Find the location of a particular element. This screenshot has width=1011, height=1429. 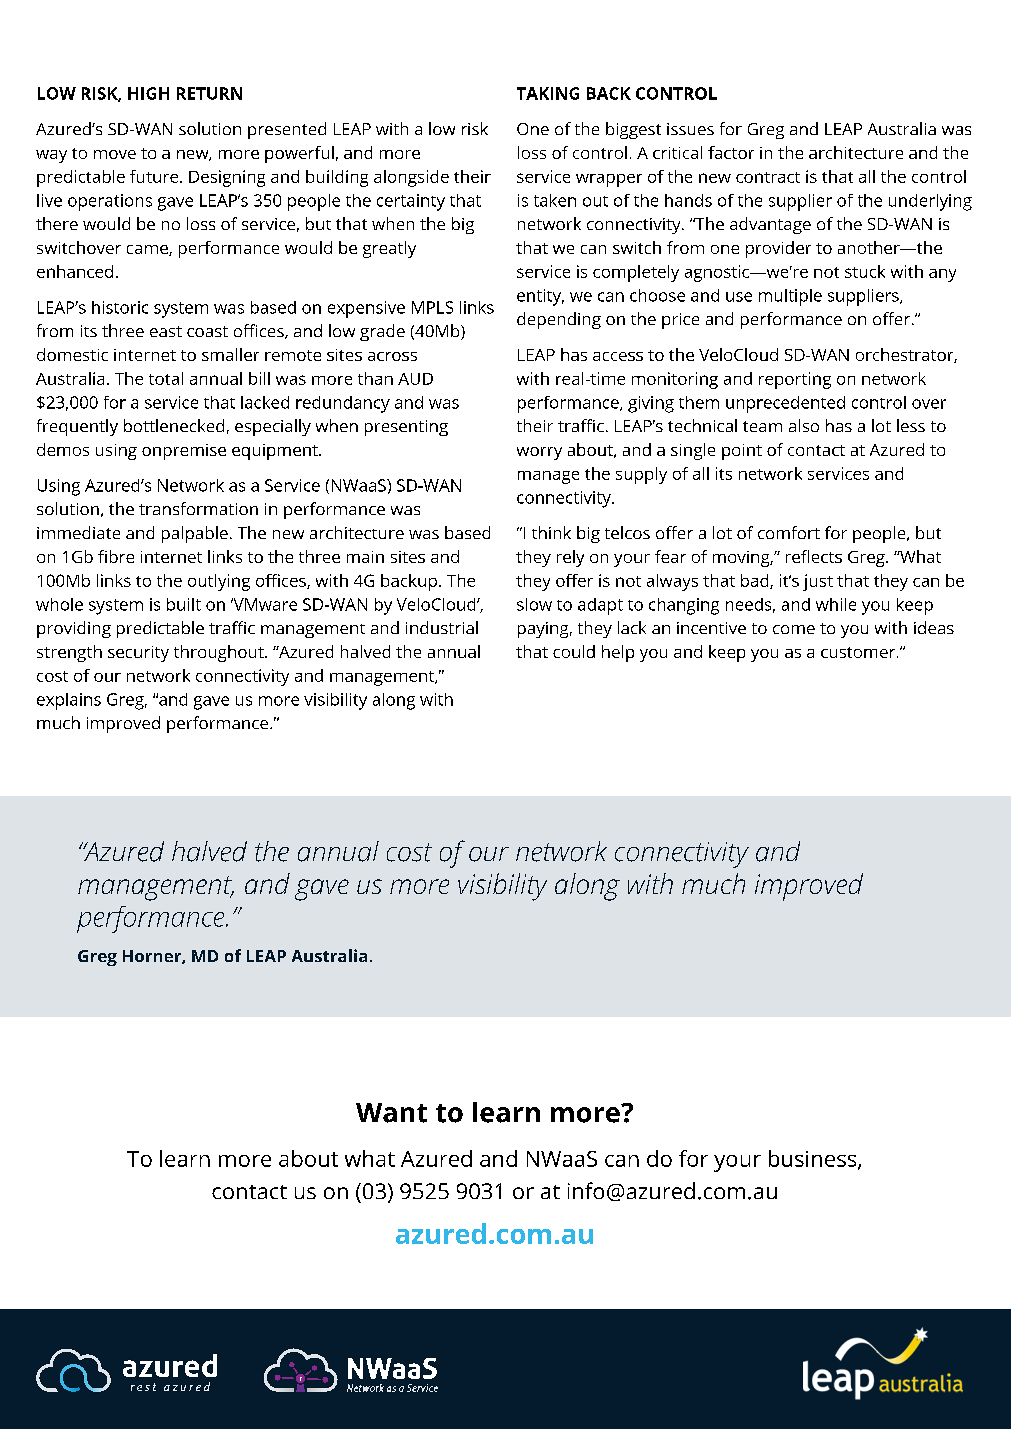

customer is located at coordinates (859, 652).
